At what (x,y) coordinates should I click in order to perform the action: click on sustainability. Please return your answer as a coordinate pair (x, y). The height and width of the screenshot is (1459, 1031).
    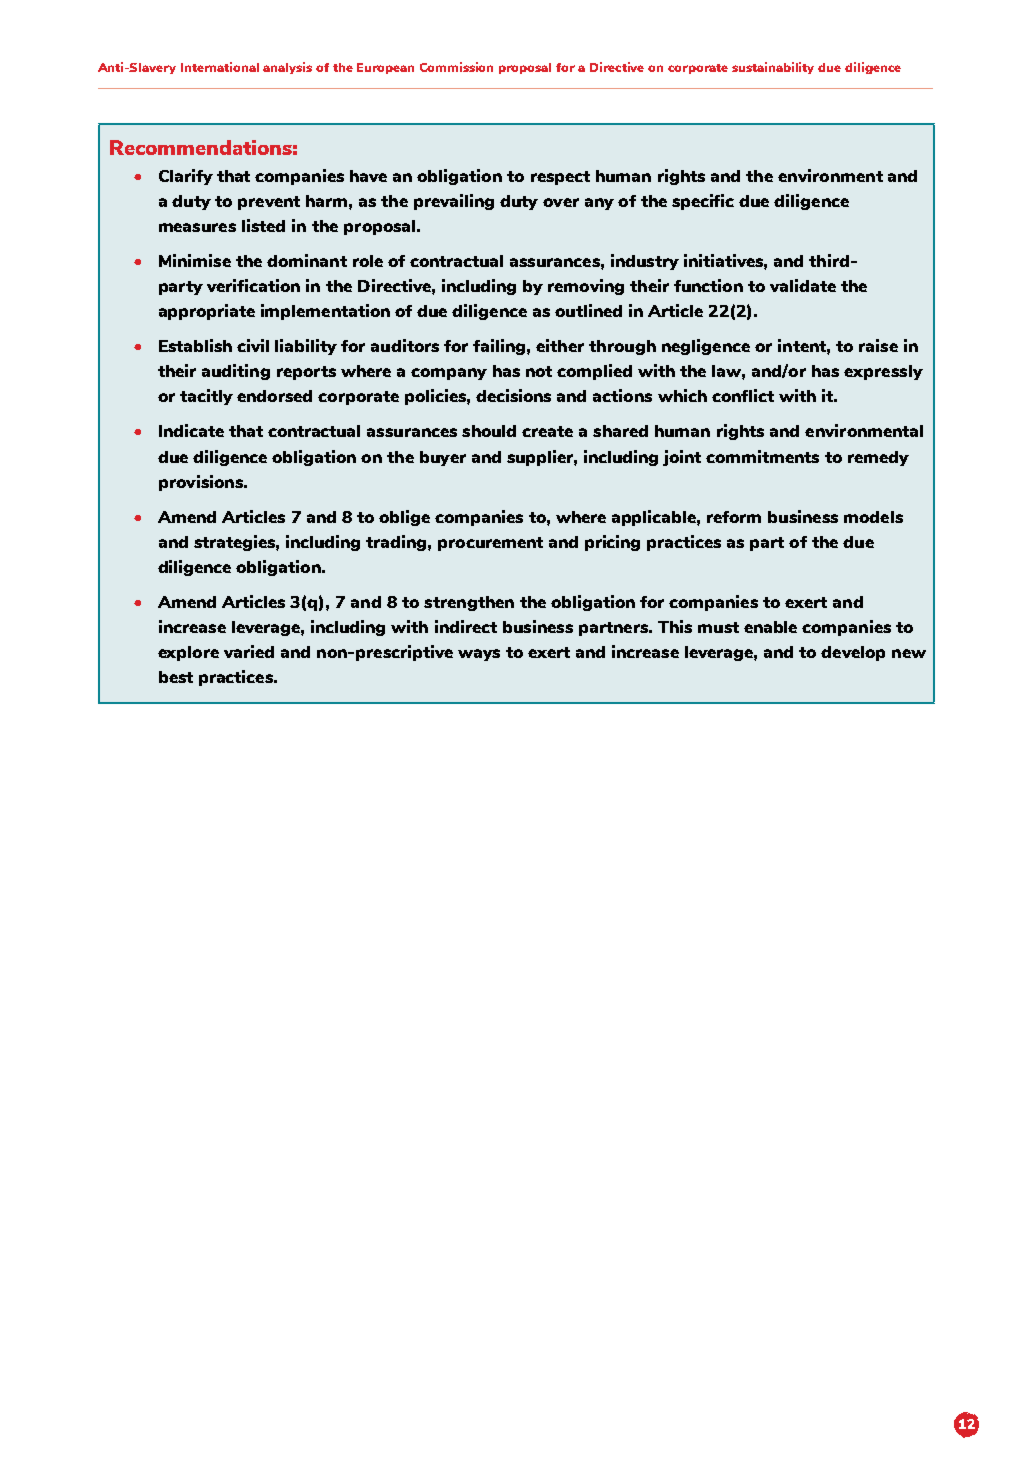
    Looking at the image, I should click on (773, 68).
